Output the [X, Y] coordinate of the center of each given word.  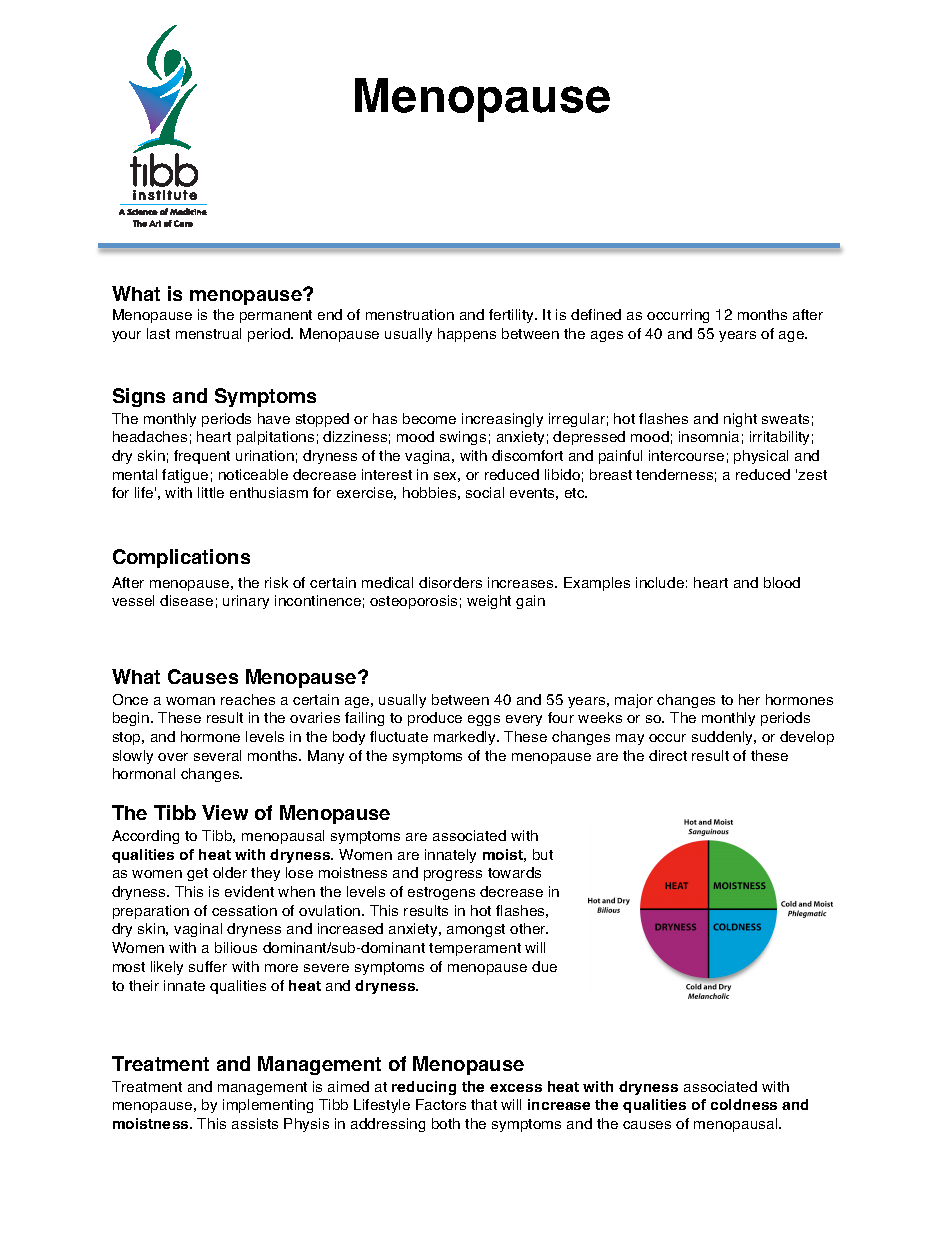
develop [807, 738]
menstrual [208, 333]
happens [467, 335]
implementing [268, 1106]
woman [190, 701]
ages [607, 336]
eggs [484, 720]
